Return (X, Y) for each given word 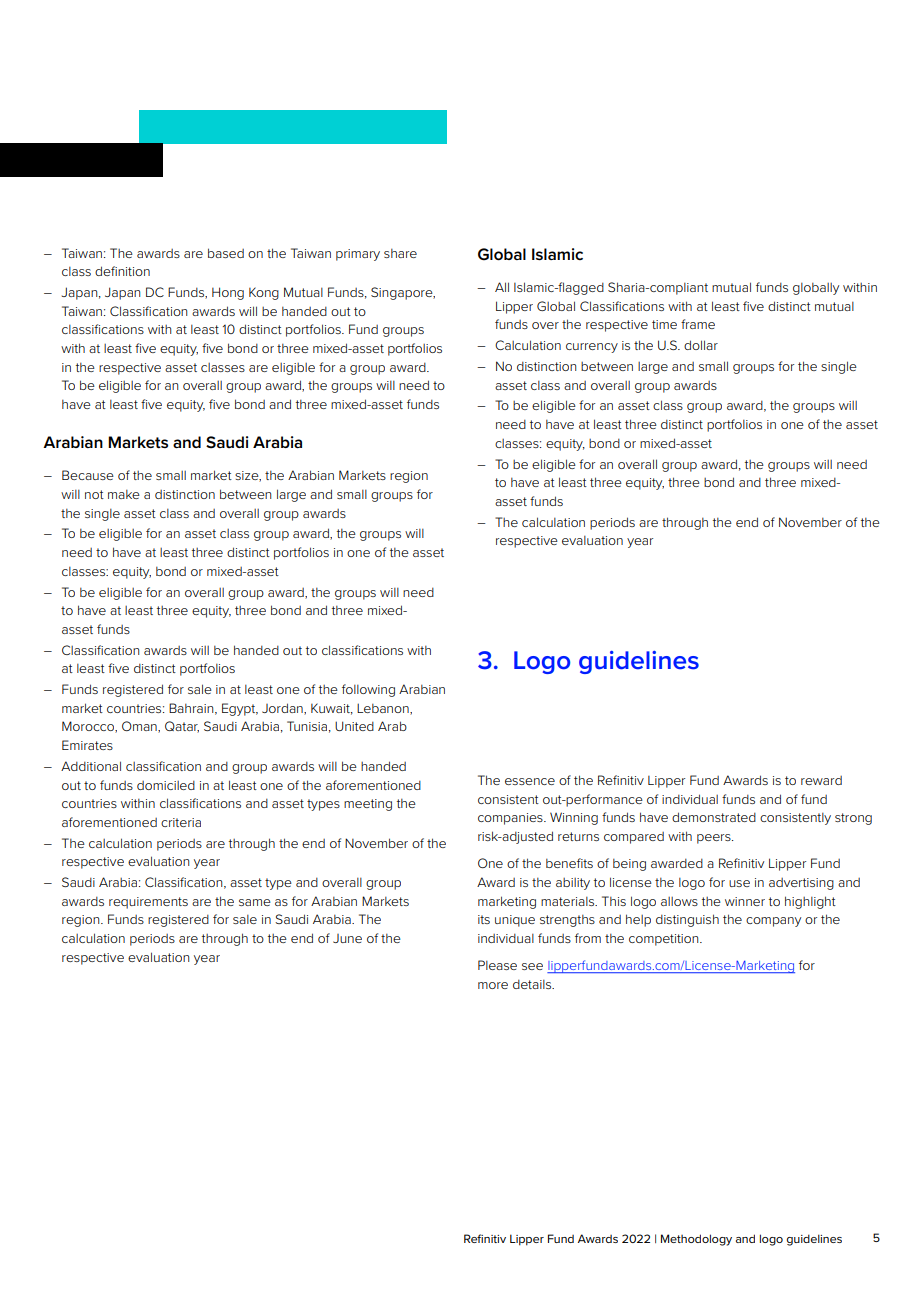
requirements (148, 903)
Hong (228, 293)
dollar (701, 345)
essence (530, 781)
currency (592, 348)
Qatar (182, 727)
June (347, 938)
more (493, 985)
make (124, 494)
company (773, 922)
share (400, 253)
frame (698, 324)
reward (821, 780)
